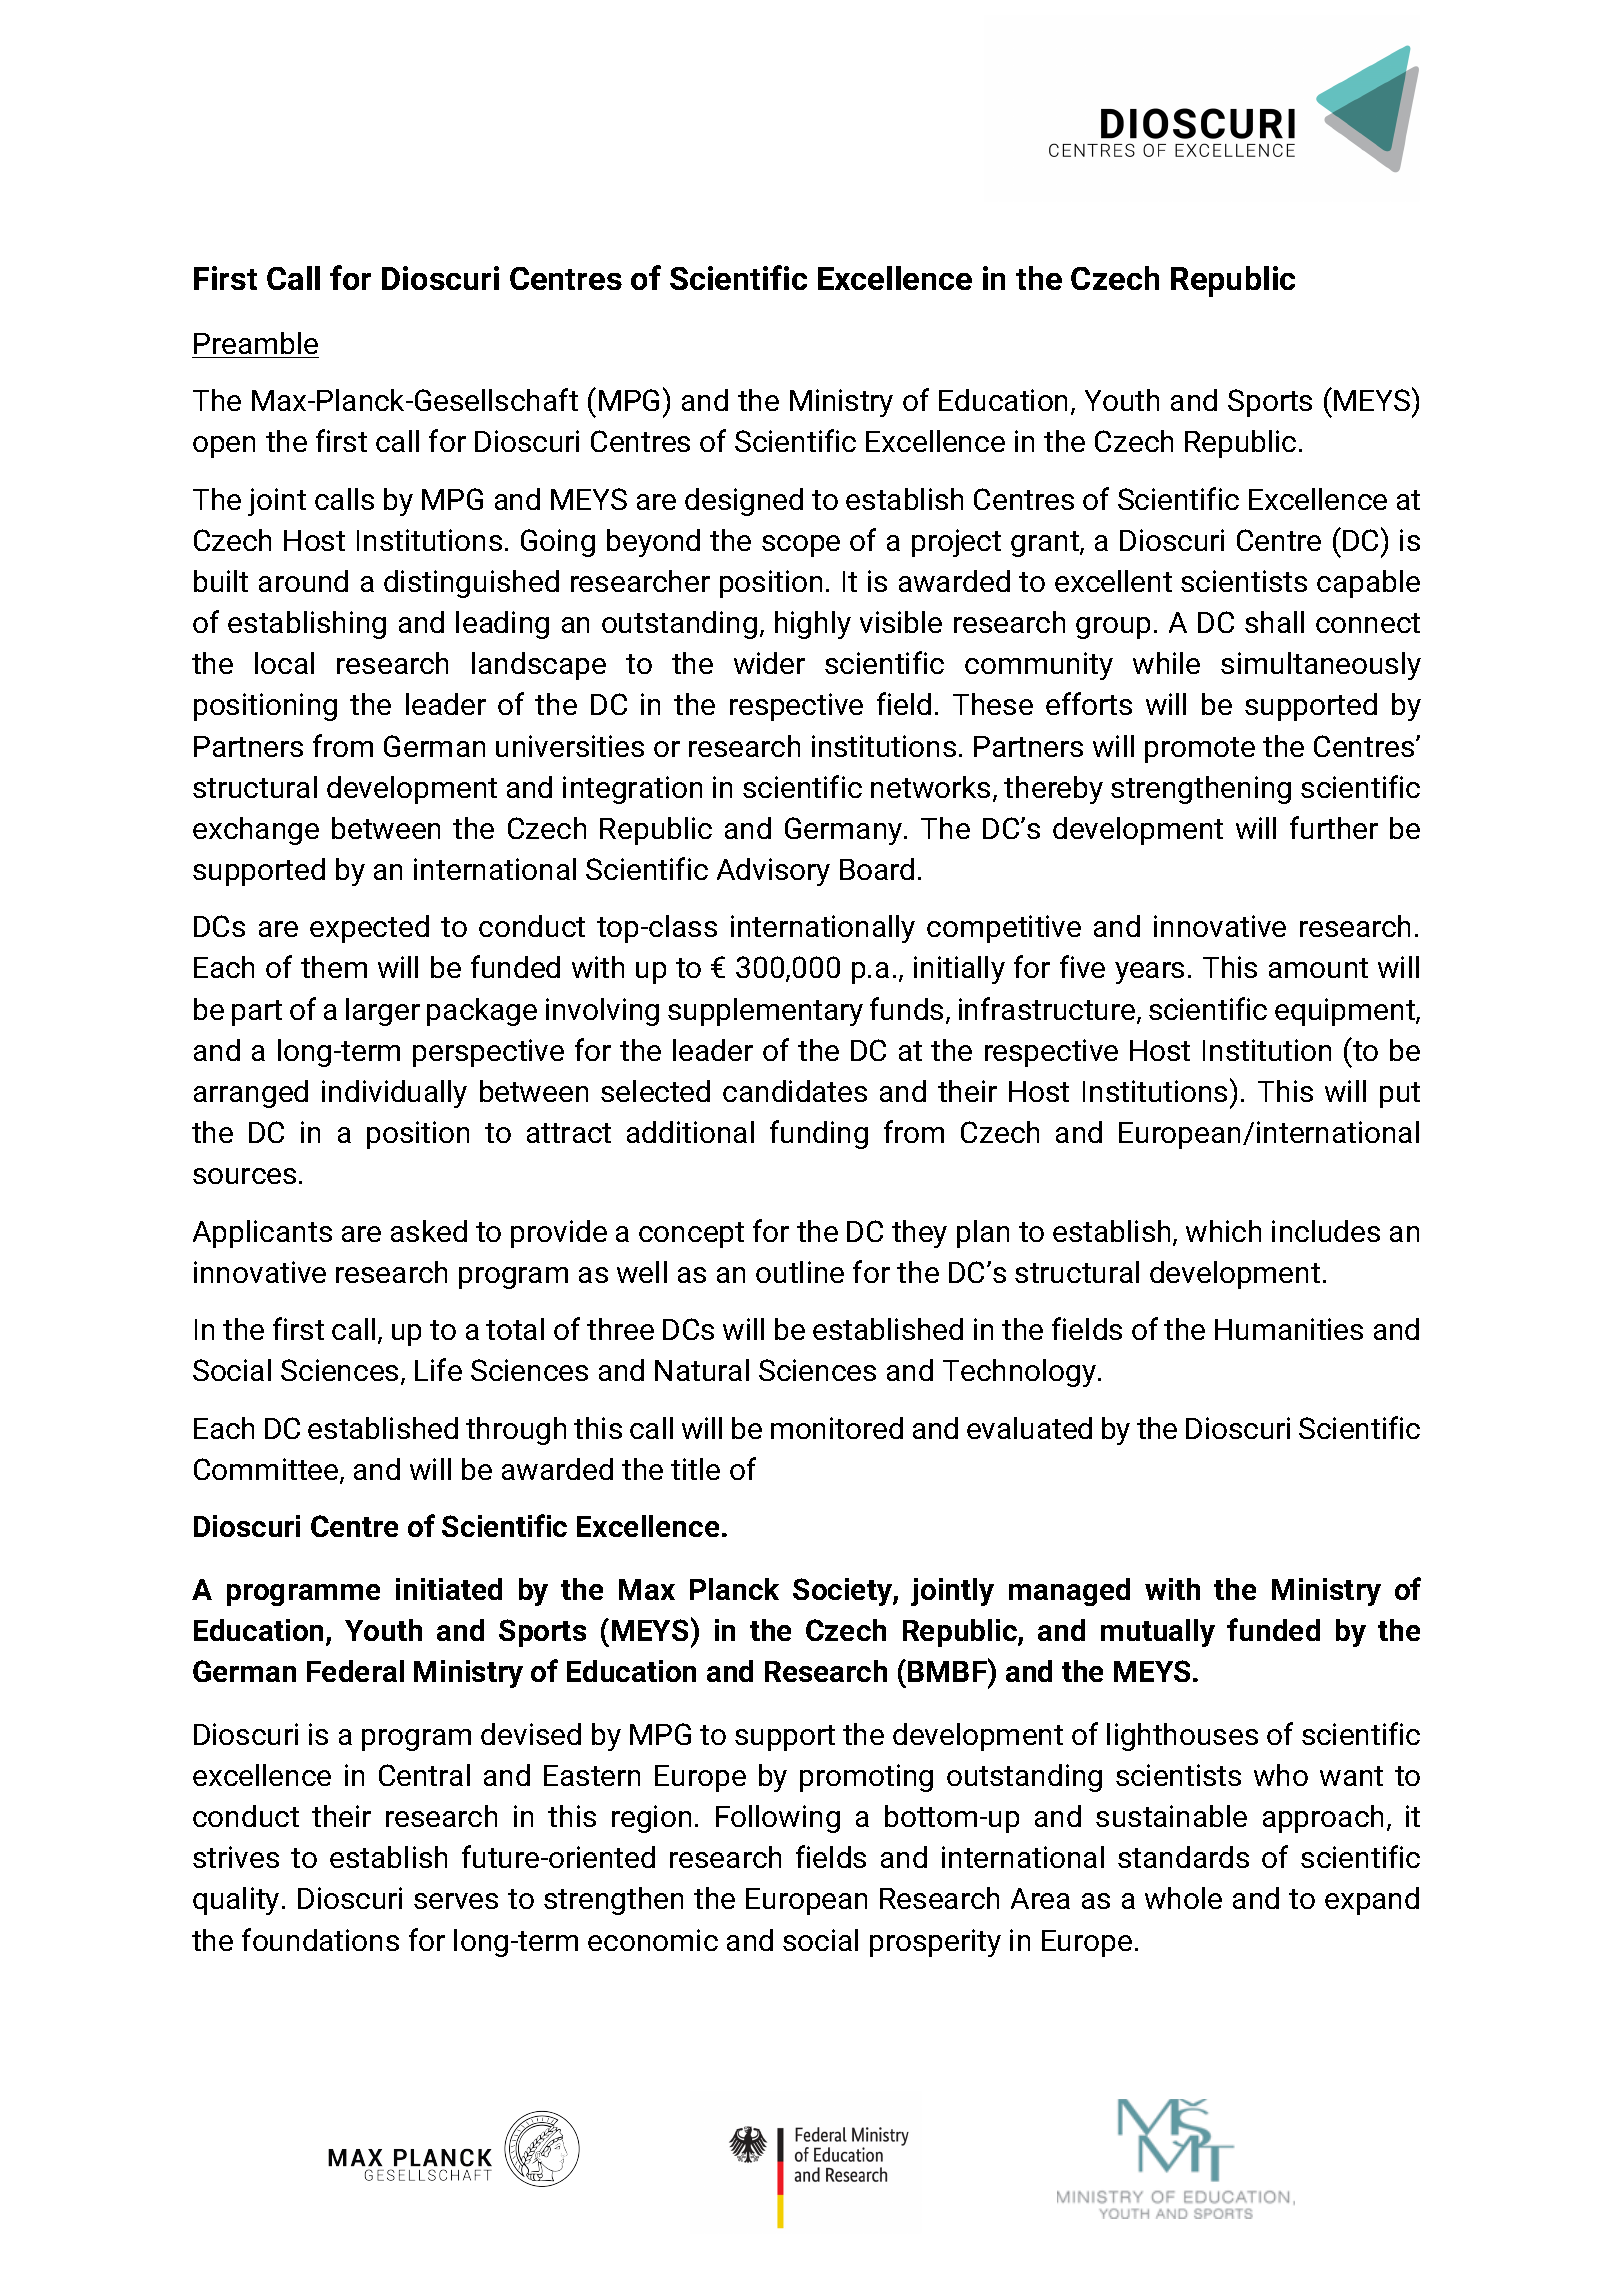 This screenshot has width=1613, height=2281. What do you see at coordinates (394, 1094) in the screenshot?
I see `individually` at bounding box center [394, 1094].
